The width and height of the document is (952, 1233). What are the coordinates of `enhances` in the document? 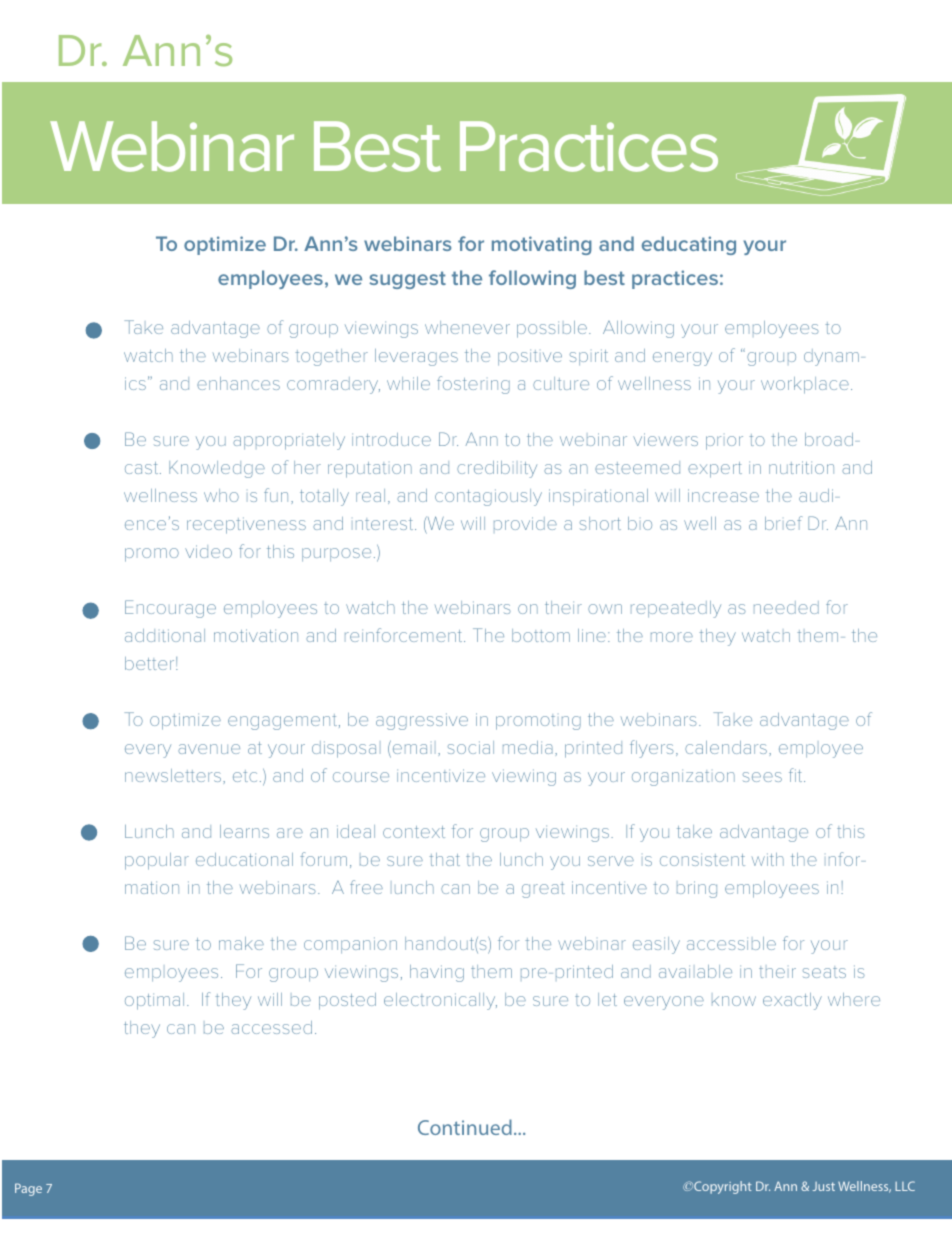 It's located at (238, 383).
